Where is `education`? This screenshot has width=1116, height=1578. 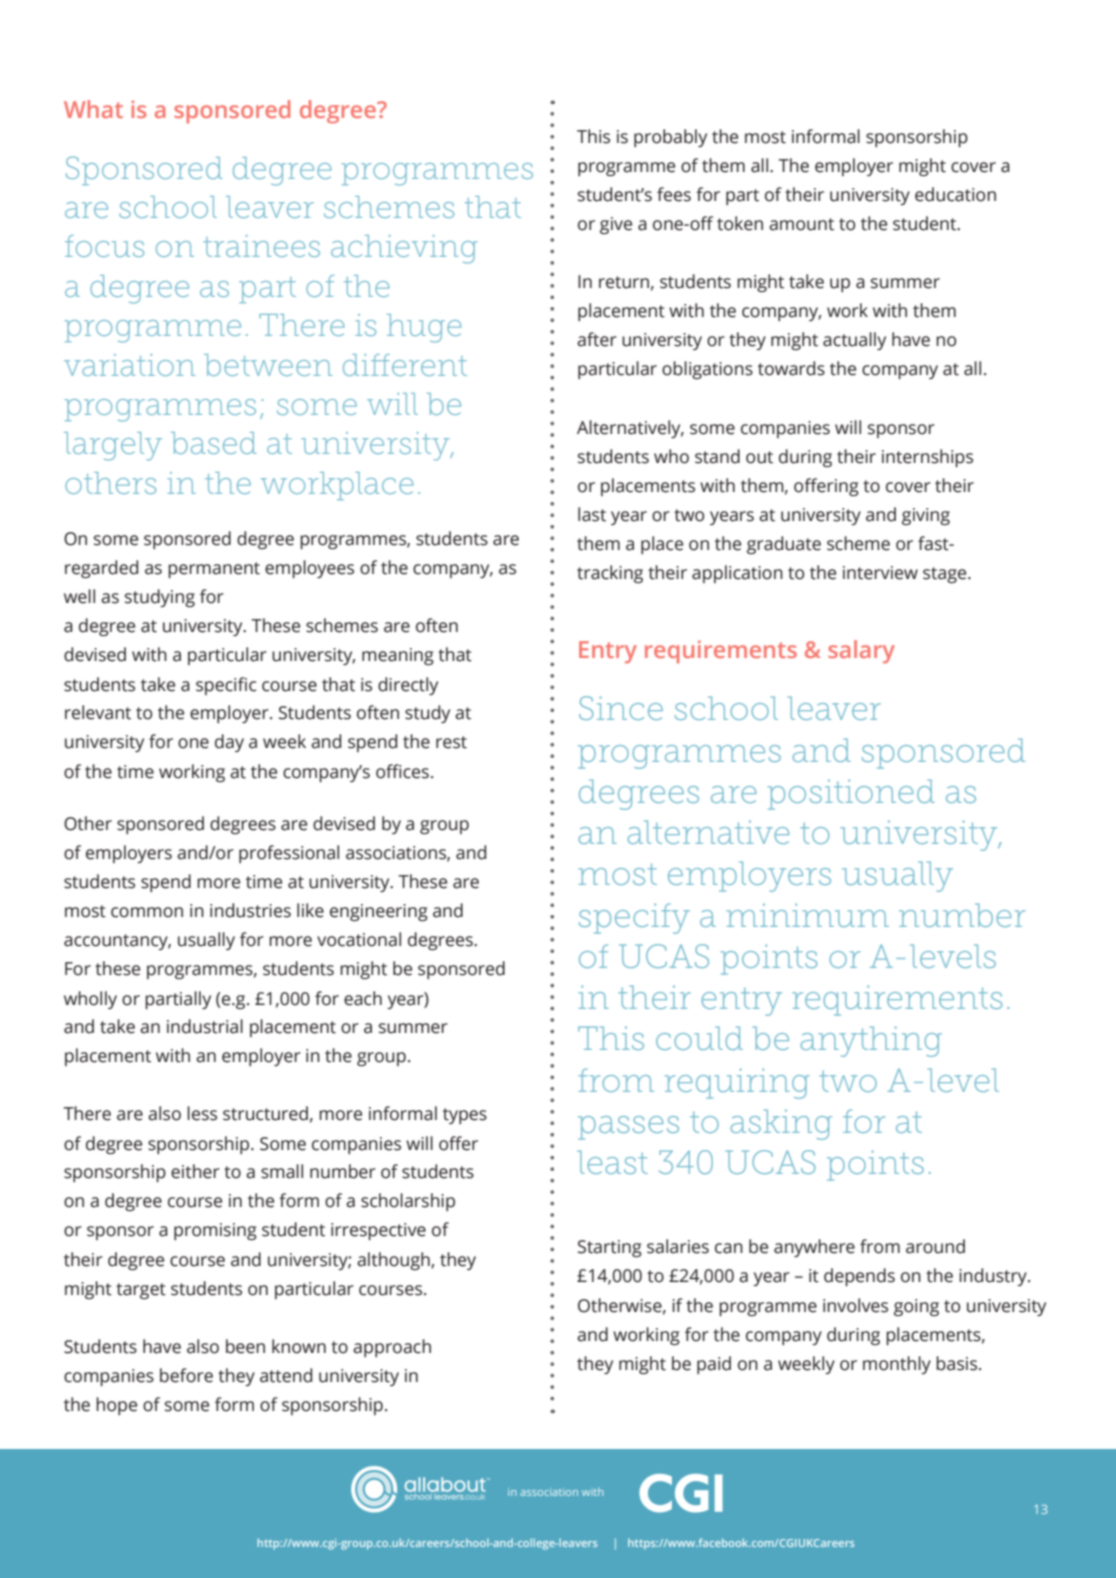 education is located at coordinates (955, 194).
